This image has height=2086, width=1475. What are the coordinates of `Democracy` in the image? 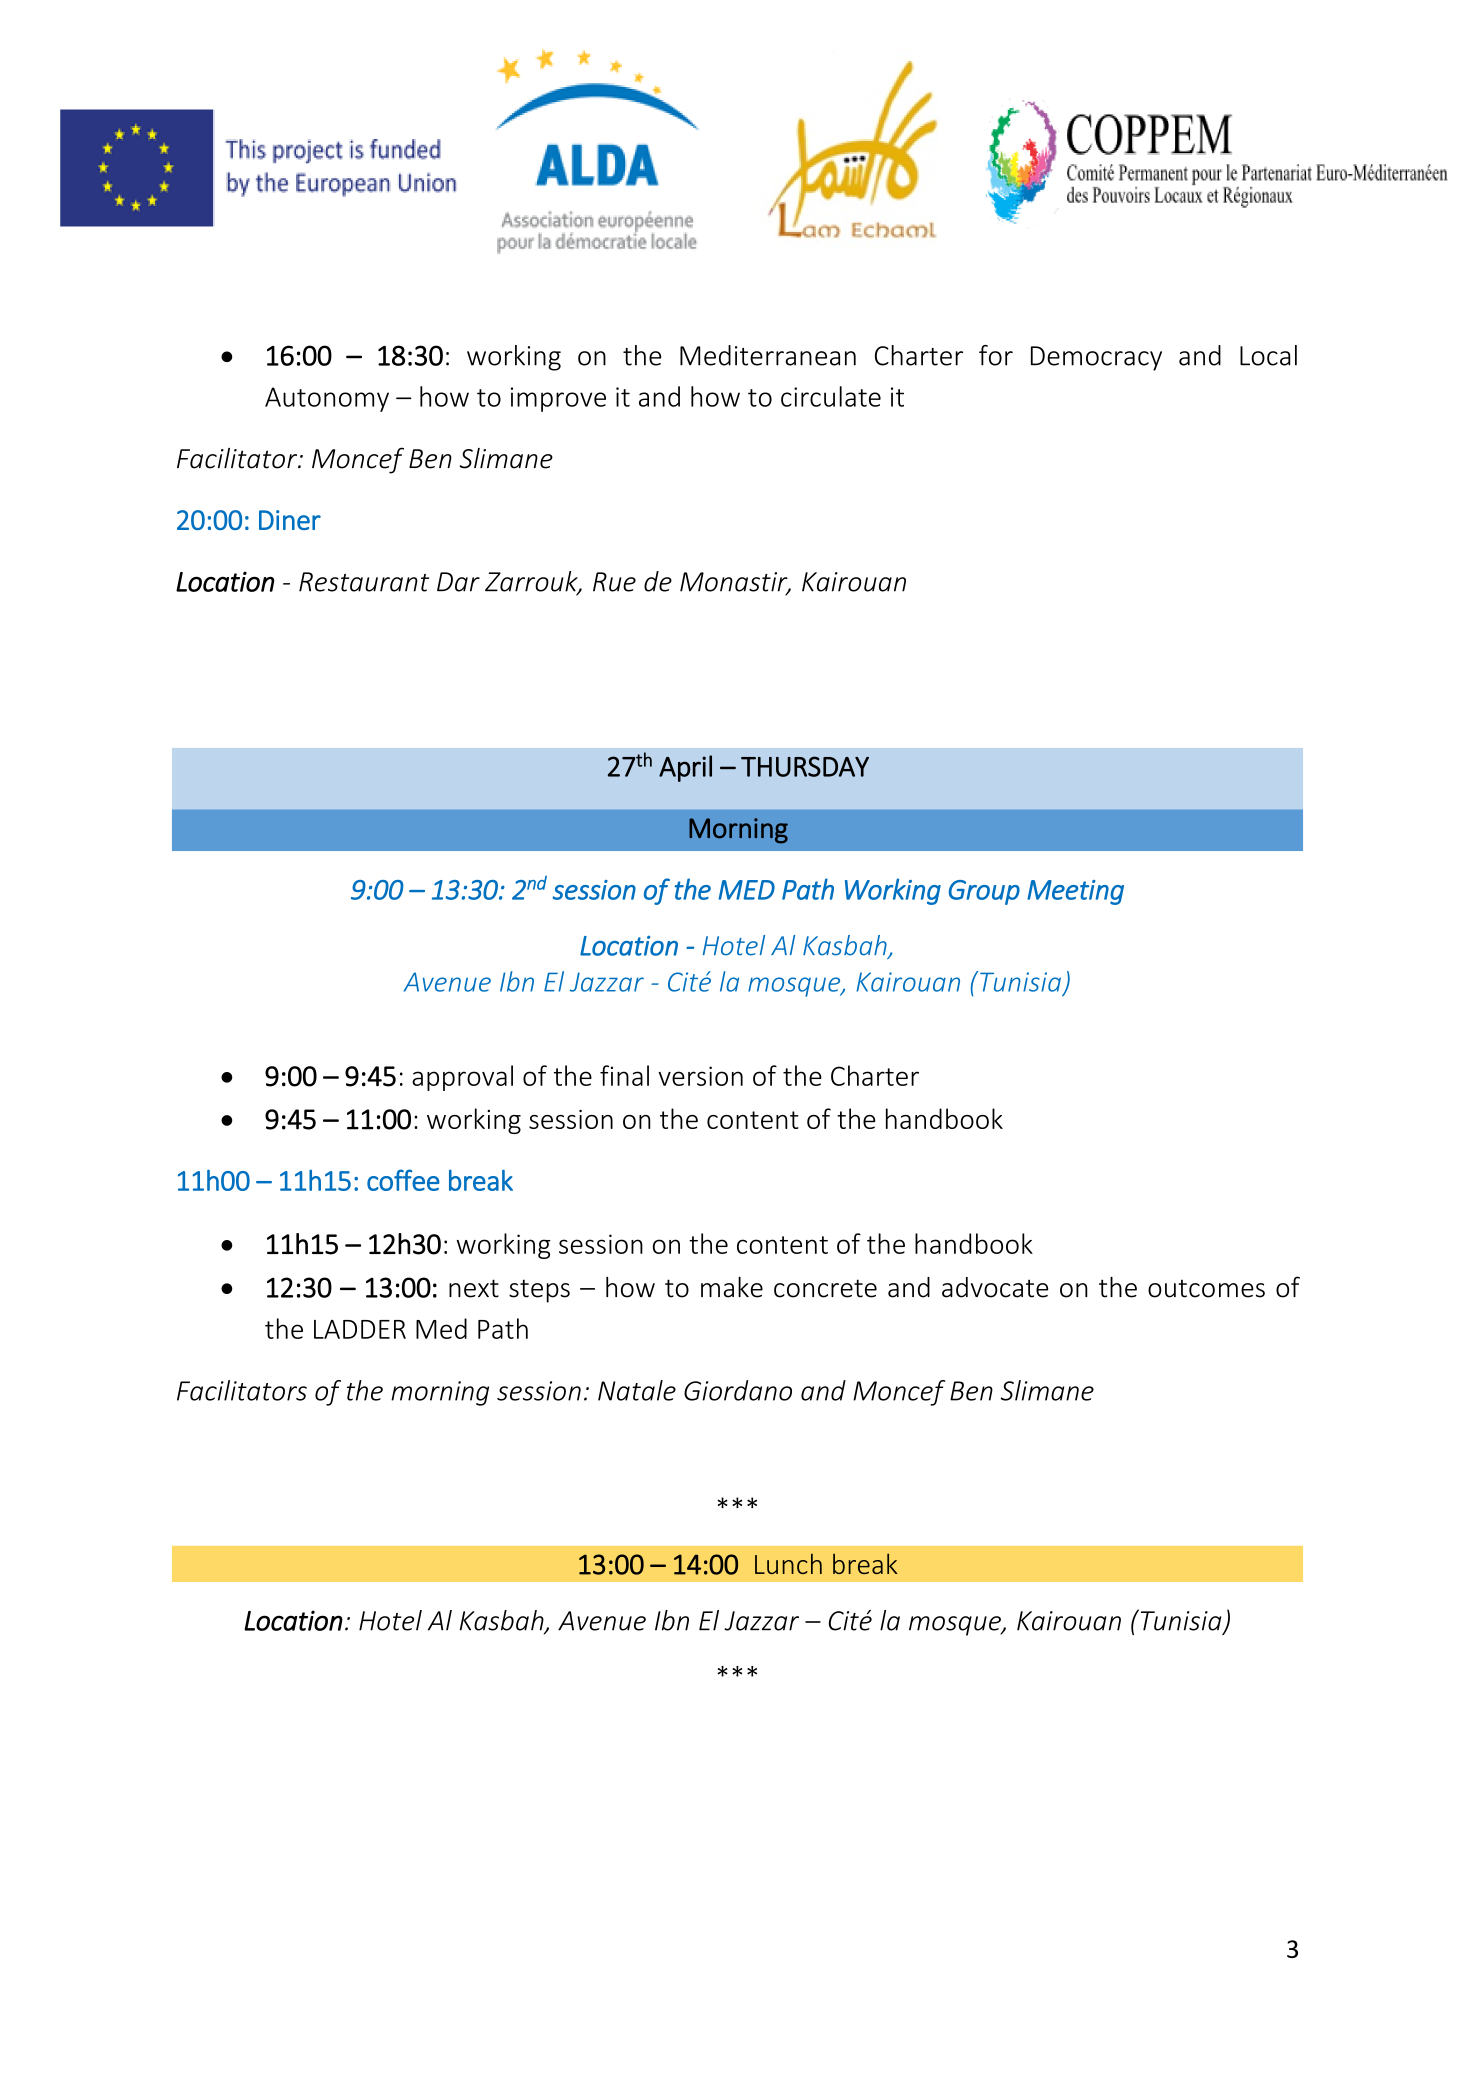 It's located at (1096, 358).
